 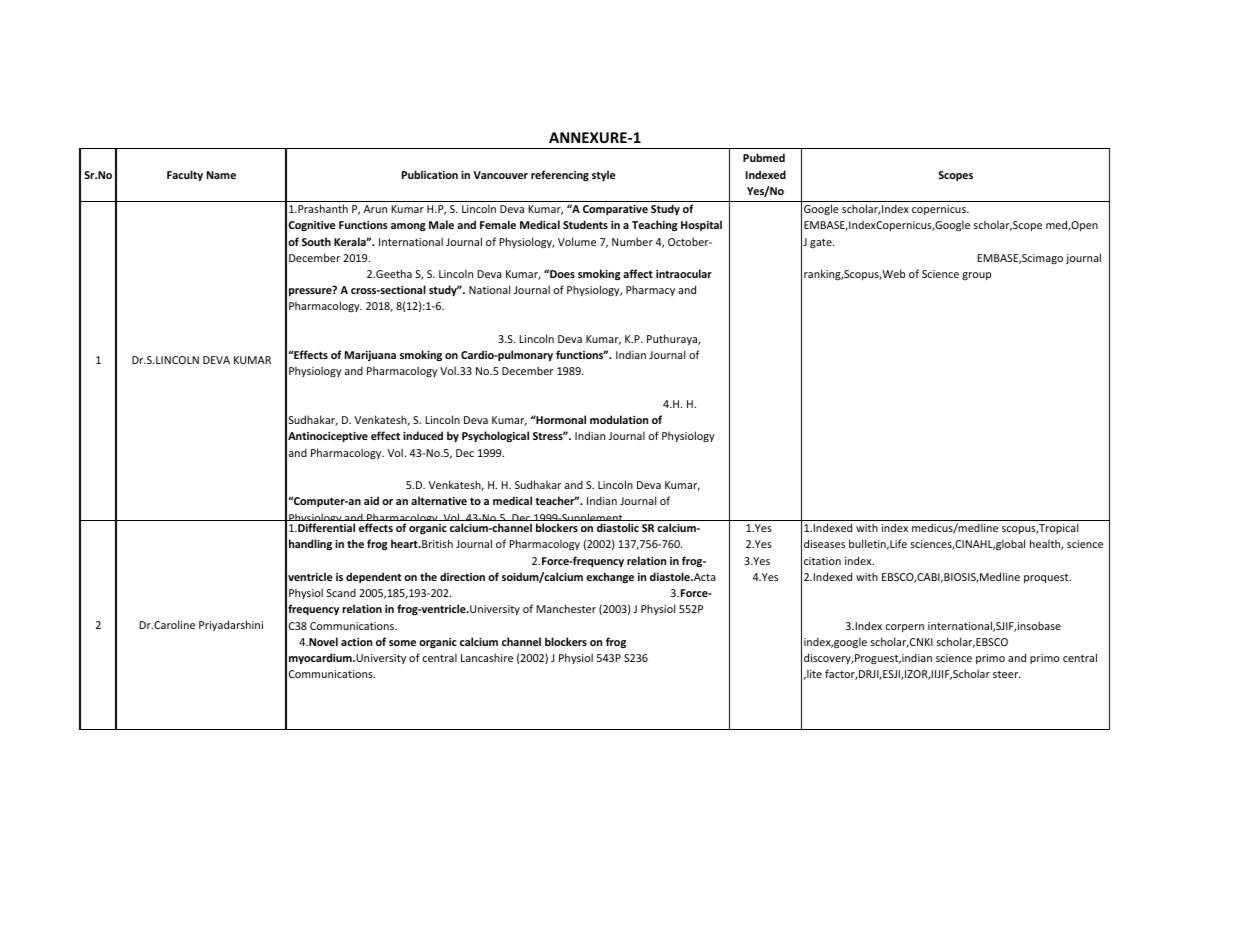 I want to click on Pharmacy, so click(x=650, y=290).
